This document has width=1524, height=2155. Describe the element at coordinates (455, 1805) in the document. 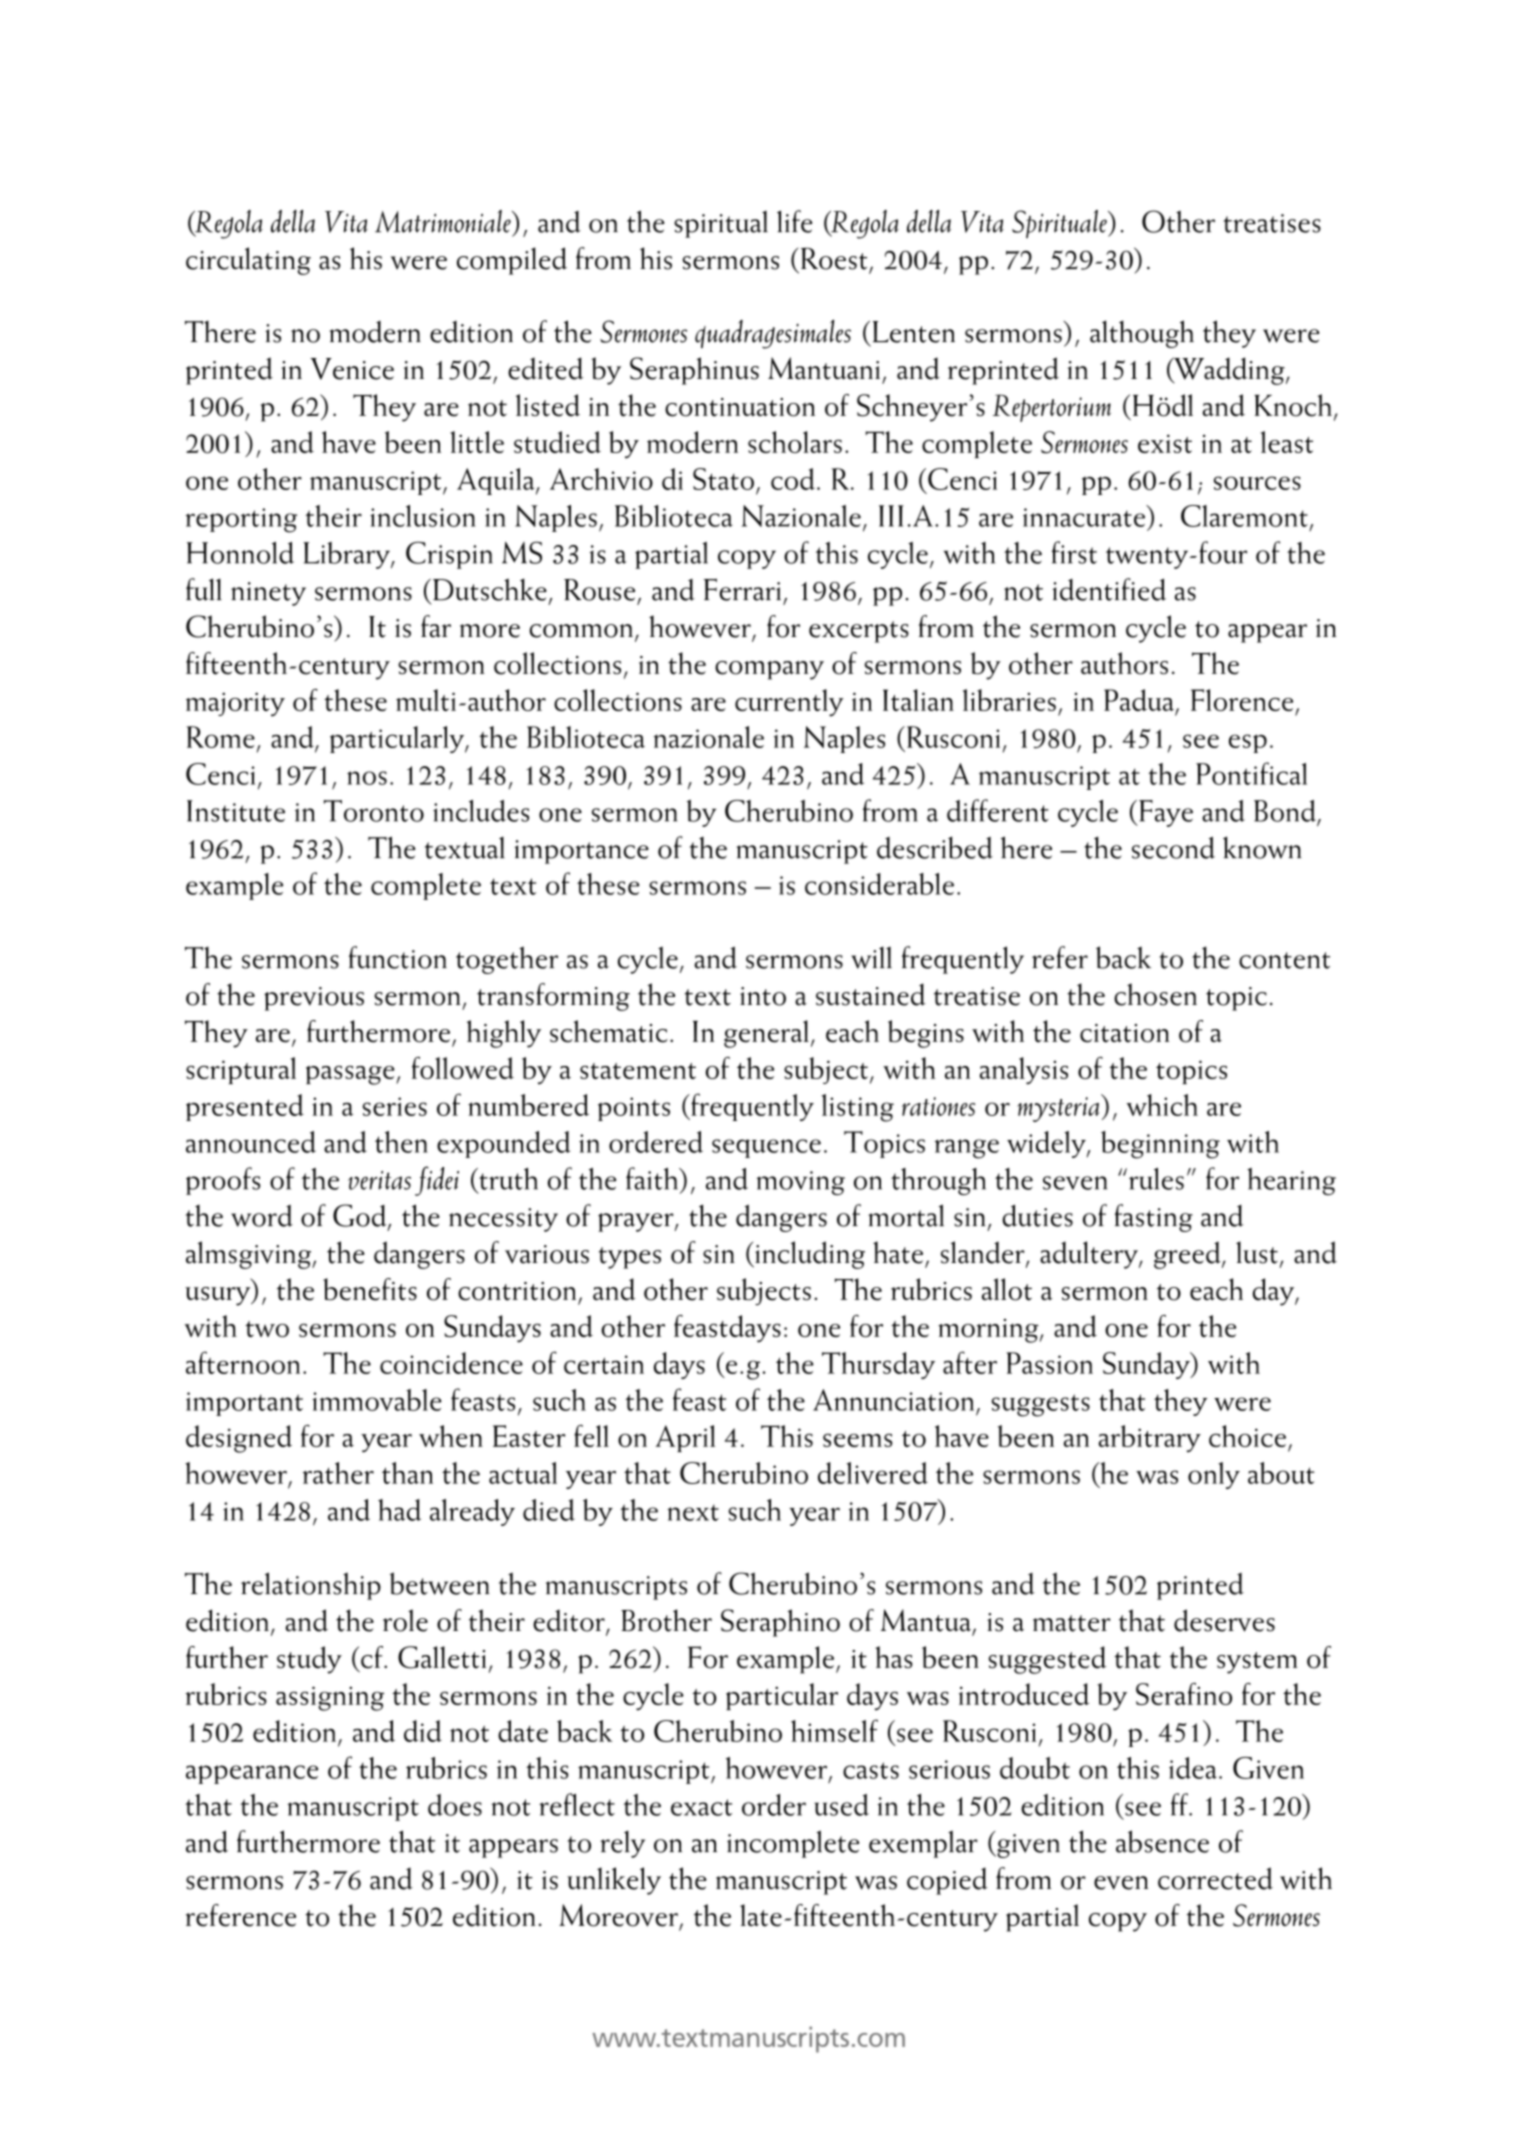

I see `does` at that location.
